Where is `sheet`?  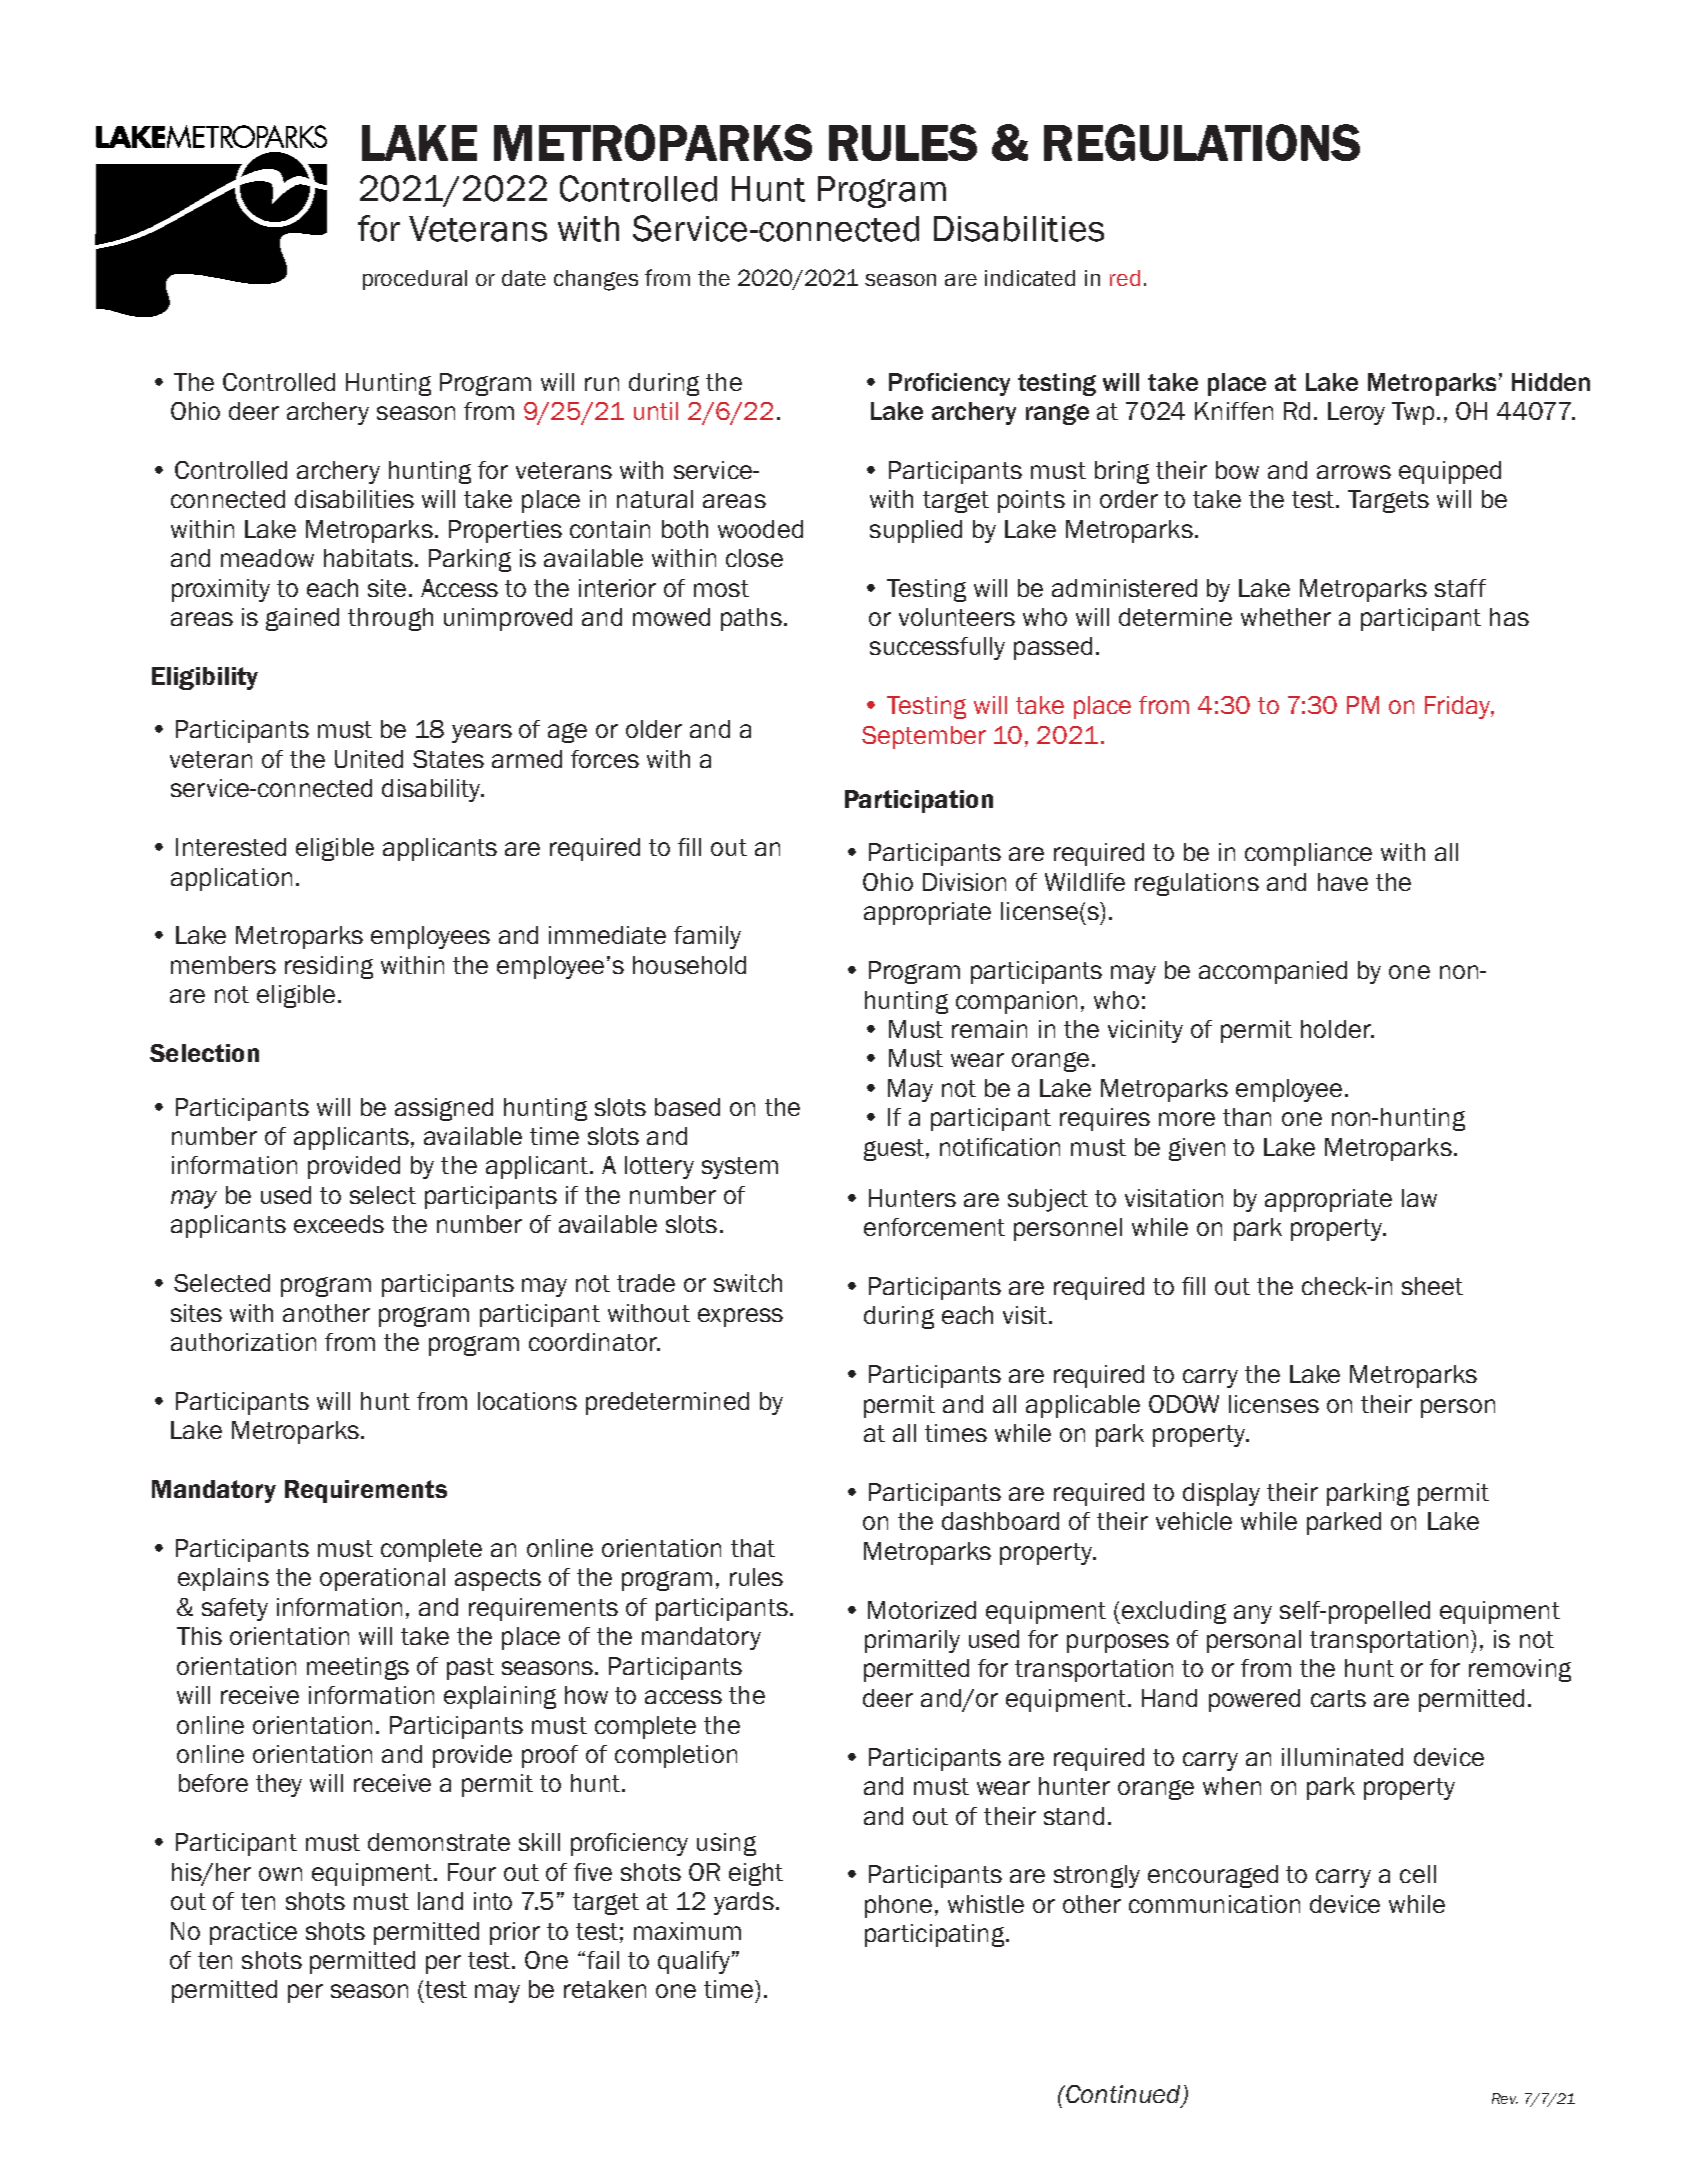 sheet is located at coordinates (1432, 1286).
